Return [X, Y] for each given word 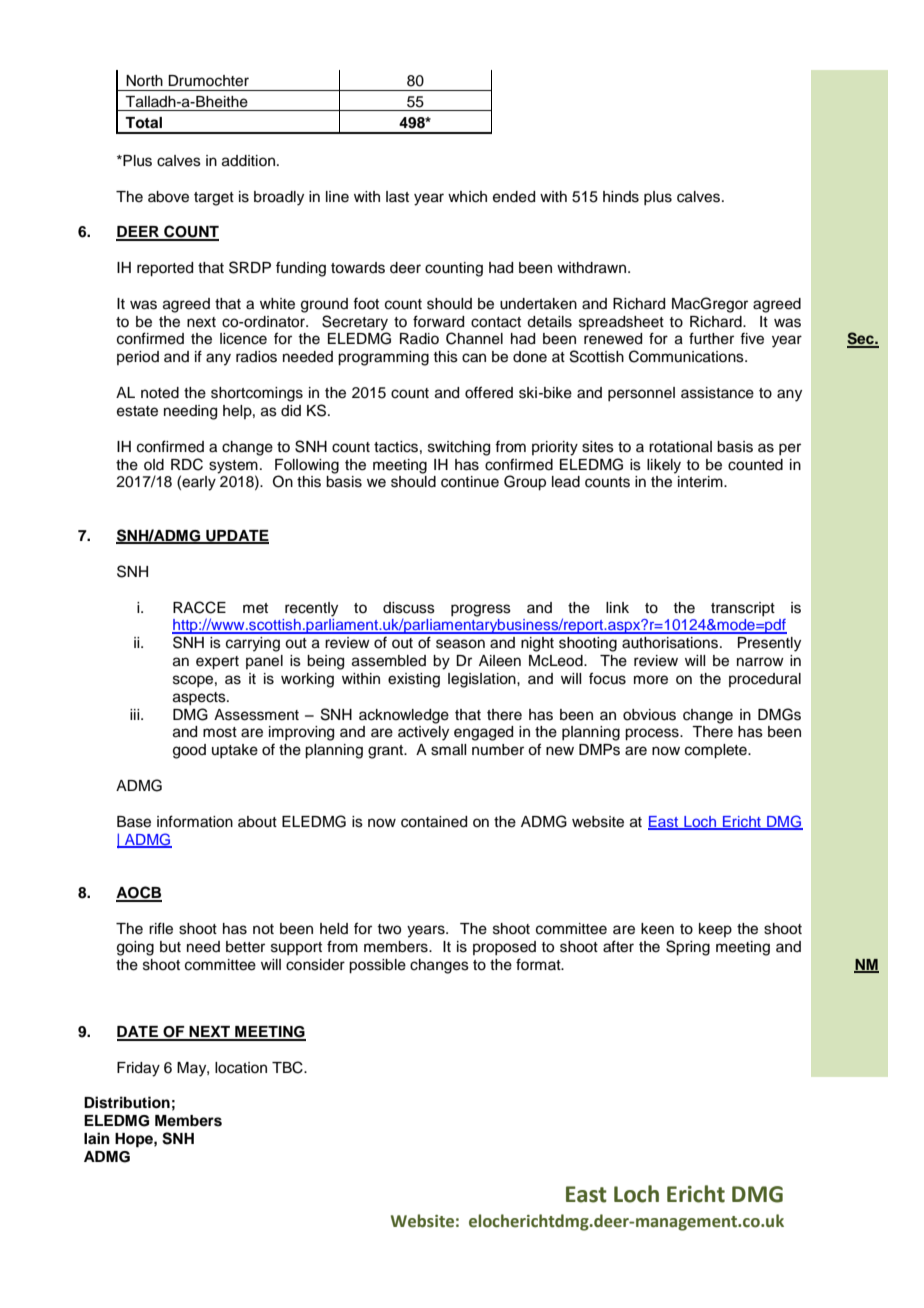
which [467, 197]
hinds [621, 197]
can [474, 358]
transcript [743, 609]
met [255, 608]
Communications [687, 356]
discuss [409, 608]
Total [143, 122]
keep [715, 930]
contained [434, 822]
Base [134, 822]
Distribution [127, 1102]
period [138, 358]
